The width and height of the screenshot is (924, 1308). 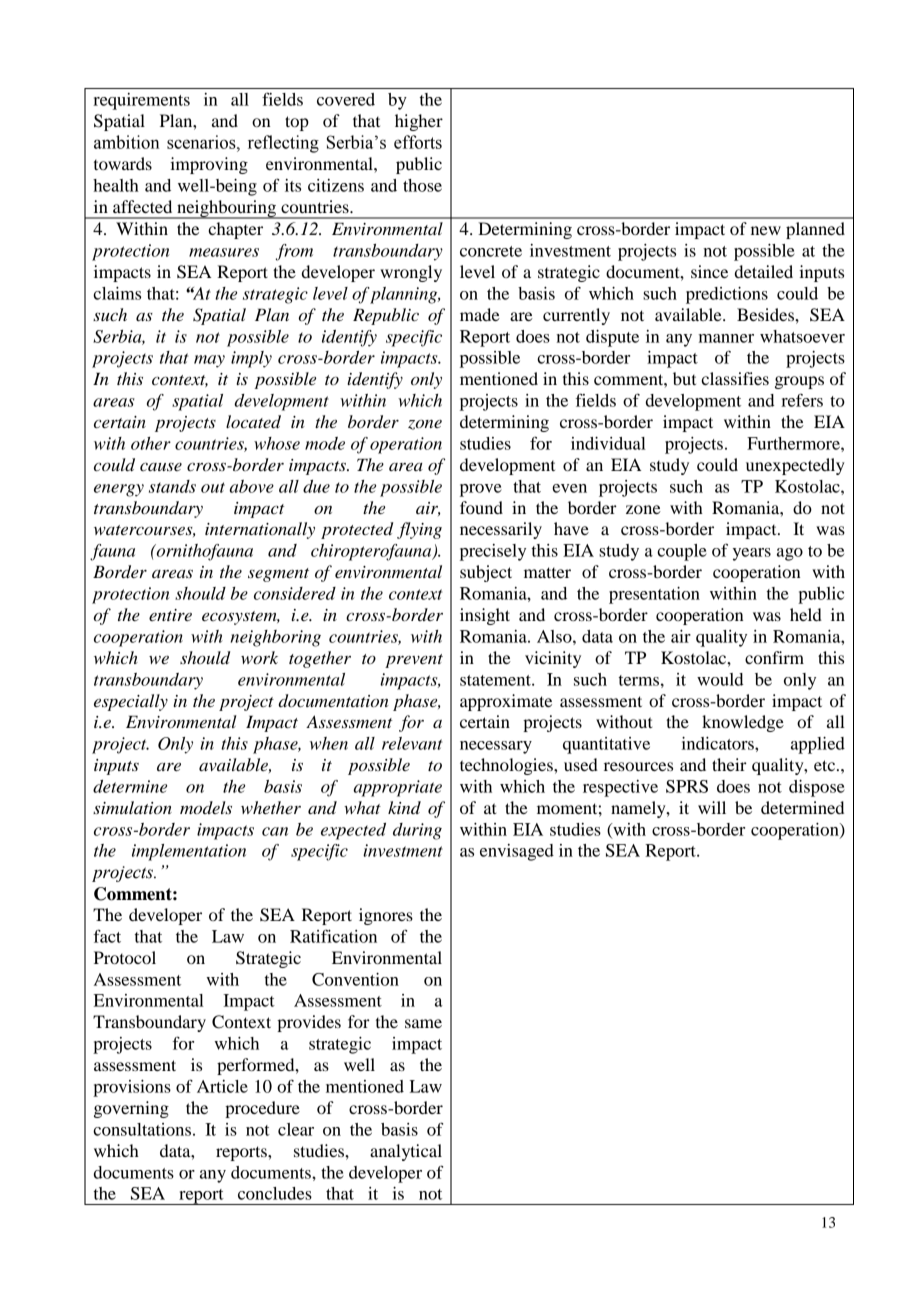 I want to click on new, so click(x=766, y=230).
